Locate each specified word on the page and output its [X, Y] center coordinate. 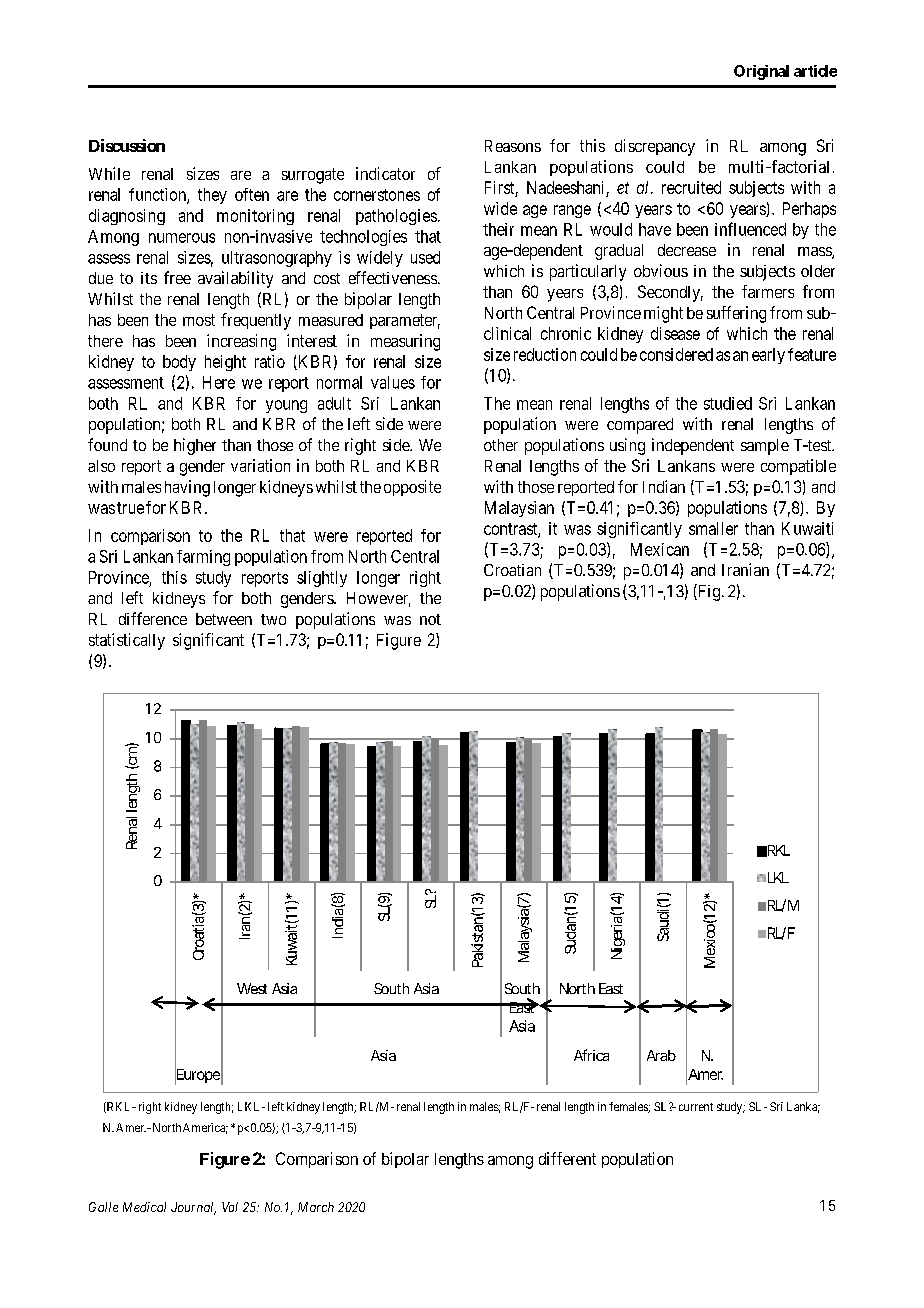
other [501, 445]
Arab [661, 1055]
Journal [193, 1208]
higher [195, 446]
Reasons [513, 146]
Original [761, 72]
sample [765, 447]
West [252, 988]
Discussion [127, 145]
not [430, 619]
